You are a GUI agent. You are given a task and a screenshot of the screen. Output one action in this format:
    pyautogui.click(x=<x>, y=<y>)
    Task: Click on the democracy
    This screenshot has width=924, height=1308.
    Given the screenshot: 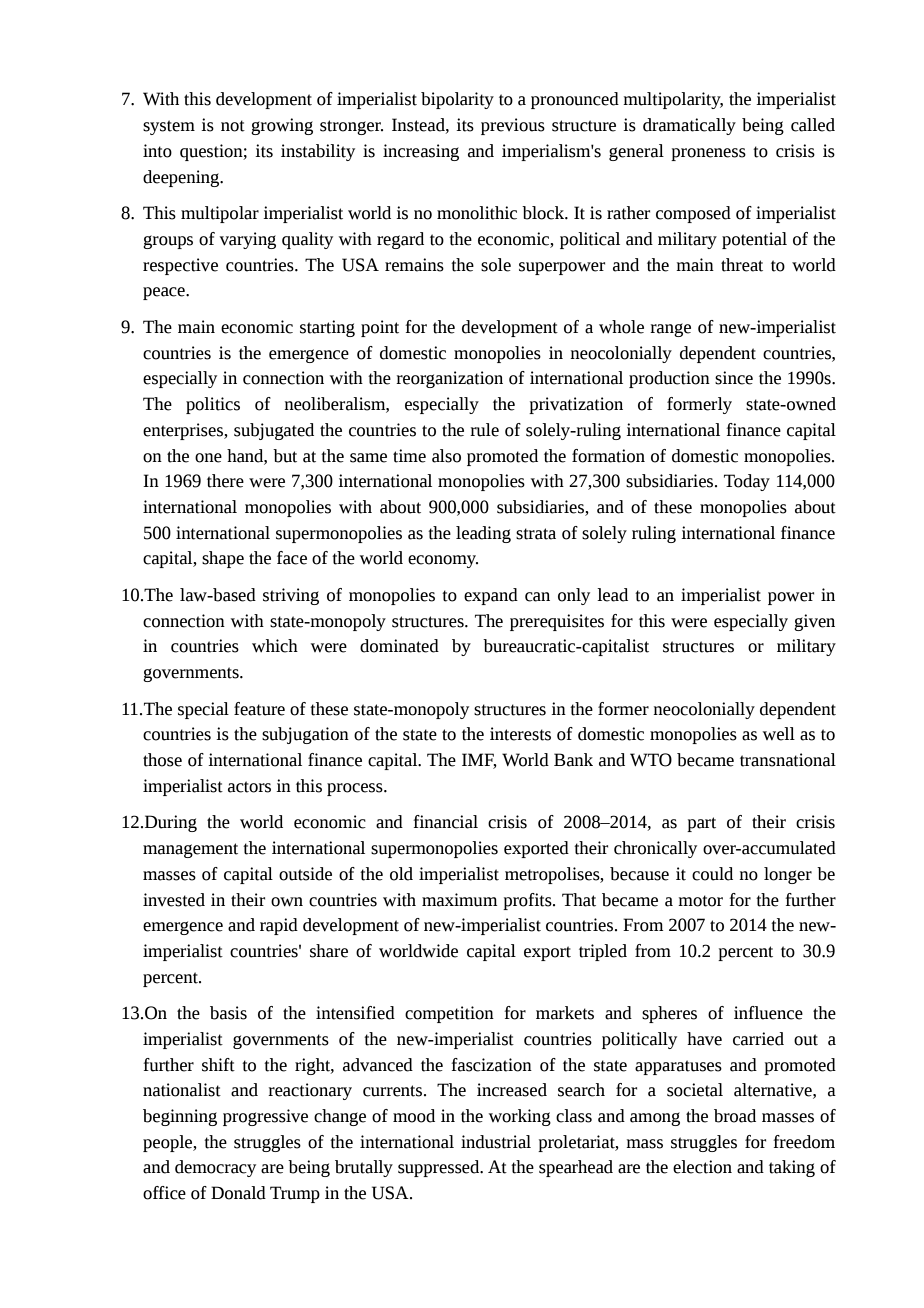 What is the action you would take?
    pyautogui.click(x=215, y=1168)
